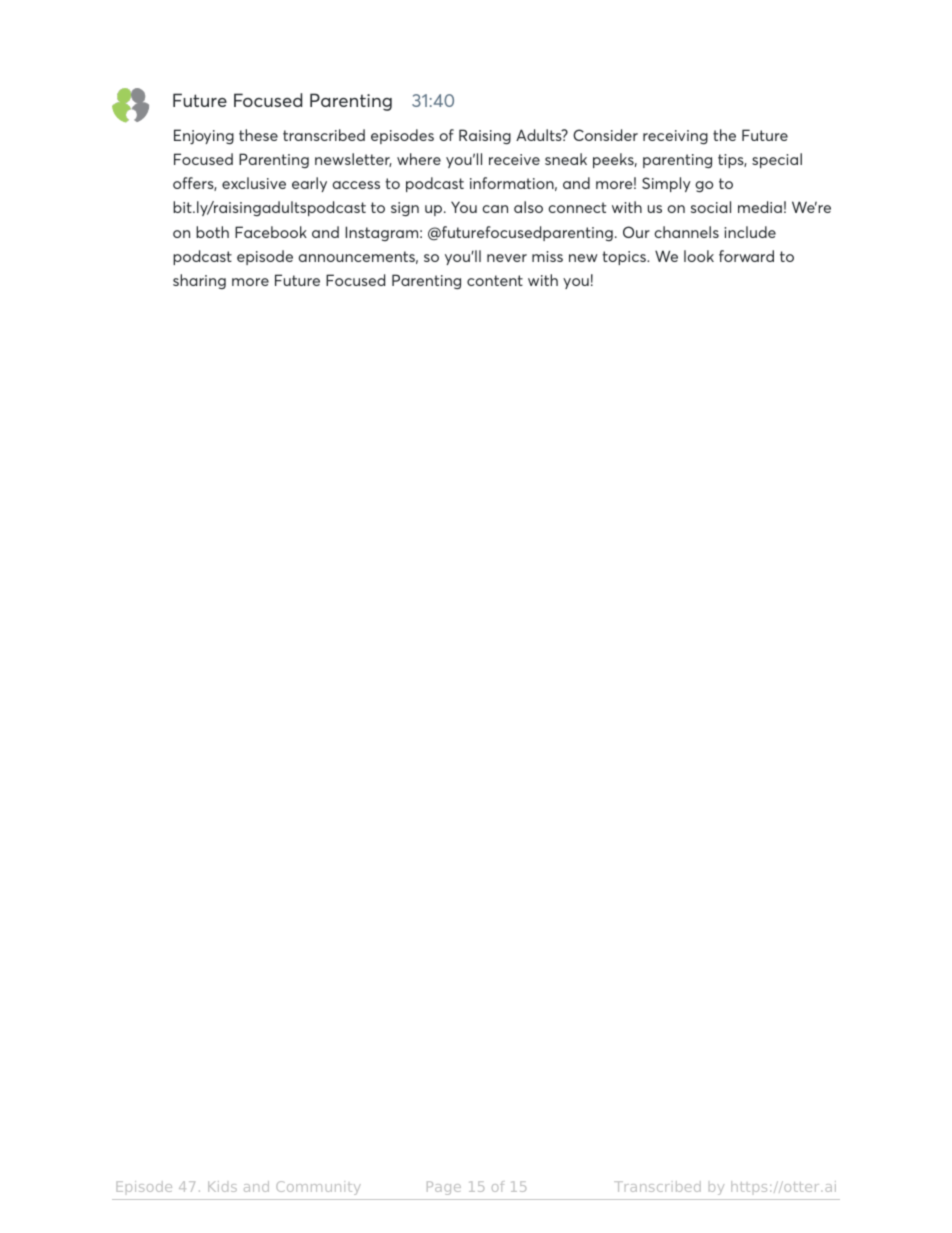 The width and height of the screenshot is (952, 1233). Describe the element at coordinates (514, 159) in the screenshot. I see `receive` at that location.
